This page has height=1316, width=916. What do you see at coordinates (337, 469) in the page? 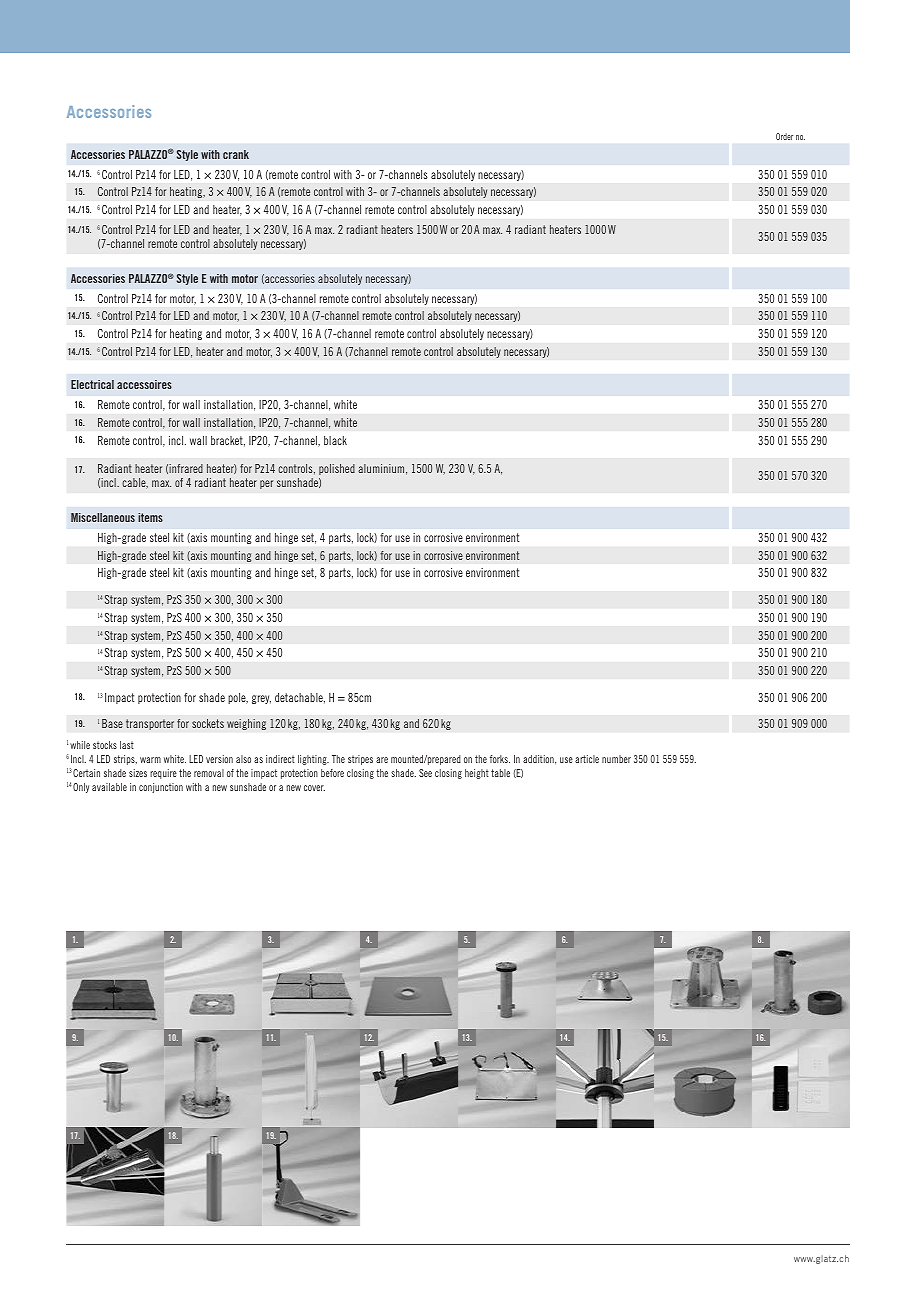
I see `polished` at bounding box center [337, 469].
